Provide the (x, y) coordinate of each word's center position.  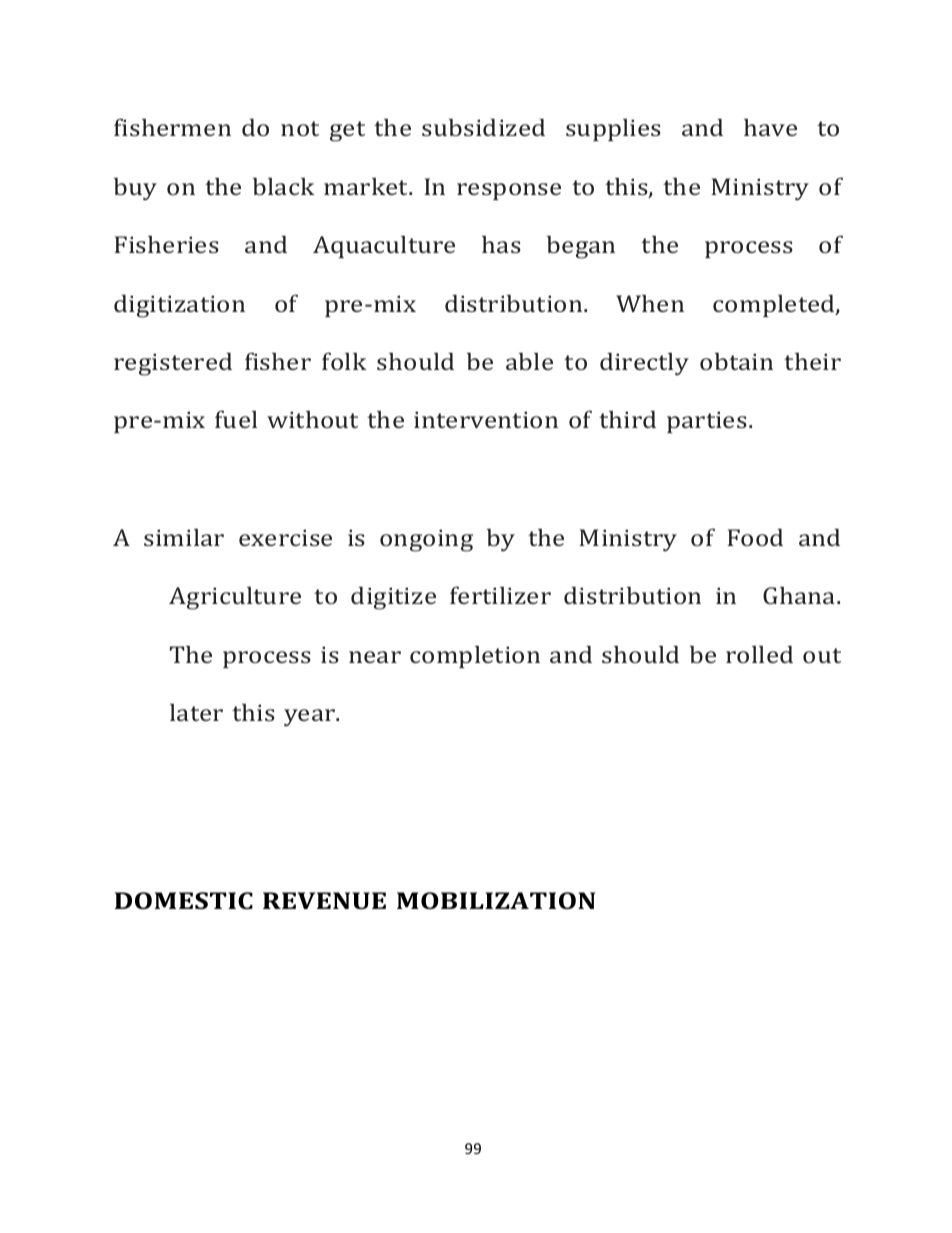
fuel (236, 419)
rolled (759, 654)
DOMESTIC (184, 900)
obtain (736, 361)
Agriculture (235, 598)
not (300, 128)
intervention (486, 419)
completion (475, 657)
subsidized (483, 127)
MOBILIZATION (496, 900)
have (770, 127)
